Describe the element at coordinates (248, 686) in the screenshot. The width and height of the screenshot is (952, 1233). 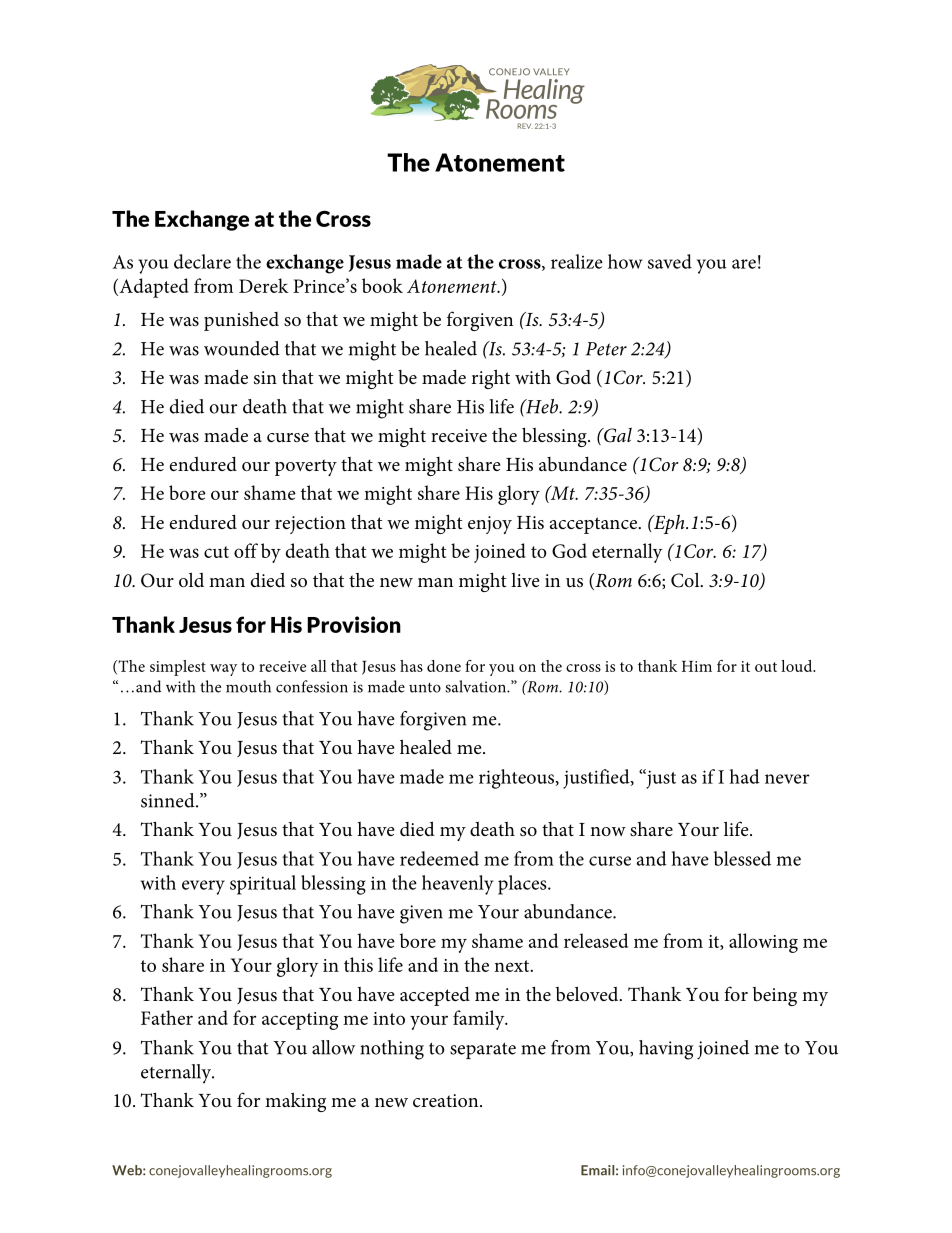
I see `mouth` at that location.
